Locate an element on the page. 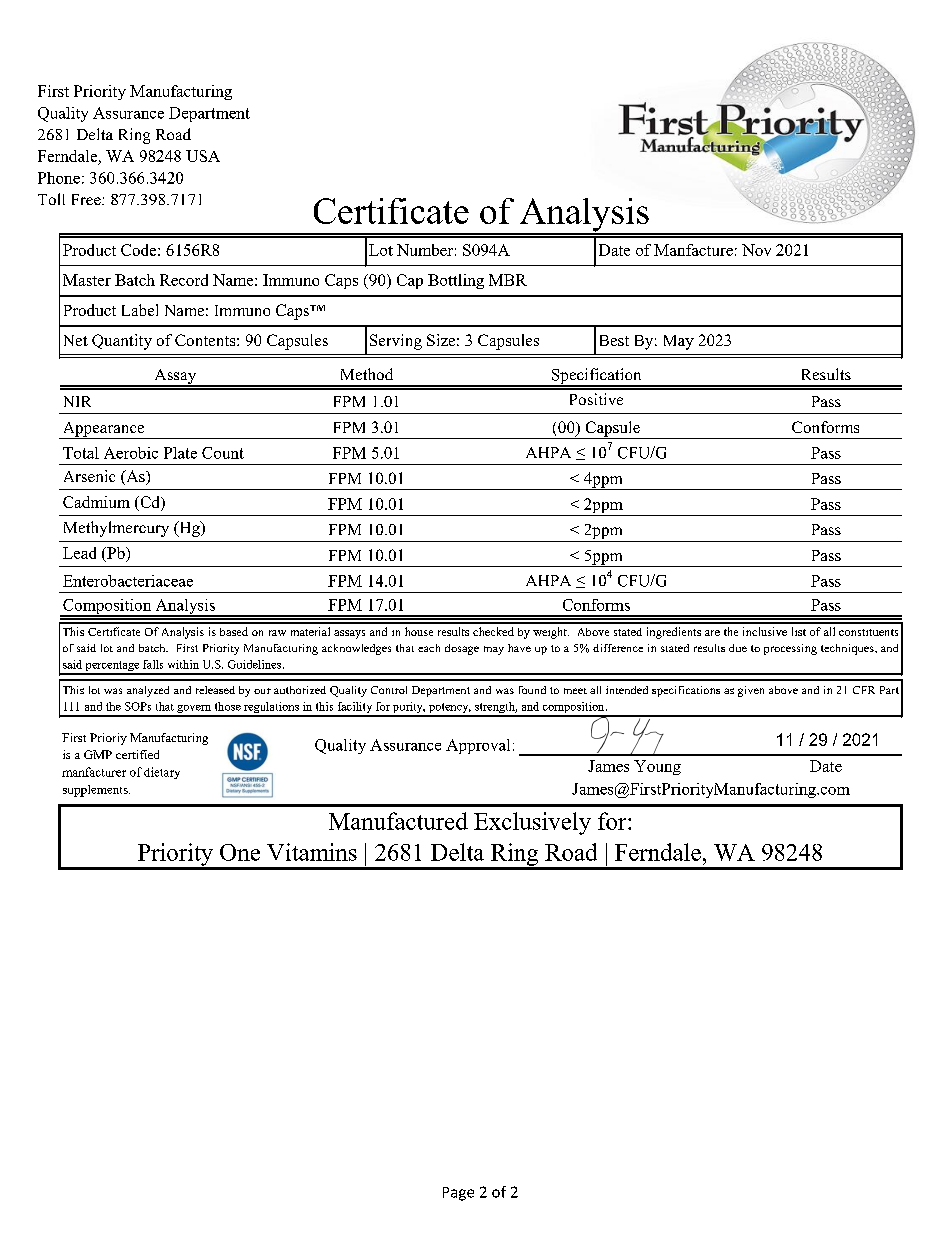 This page has width=952, height=1233. checked is located at coordinates (493, 631).
